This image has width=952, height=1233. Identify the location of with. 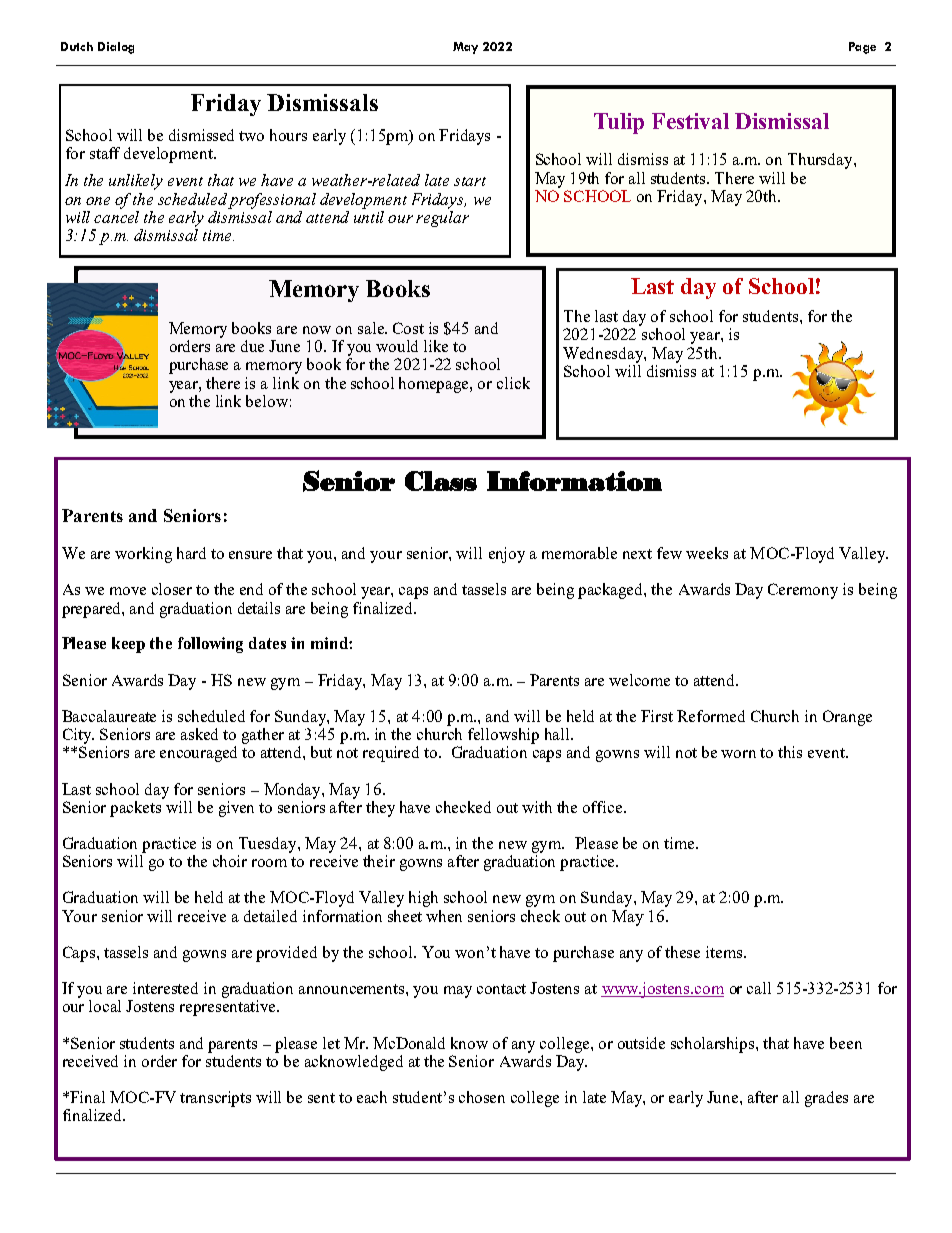
(537, 807).
